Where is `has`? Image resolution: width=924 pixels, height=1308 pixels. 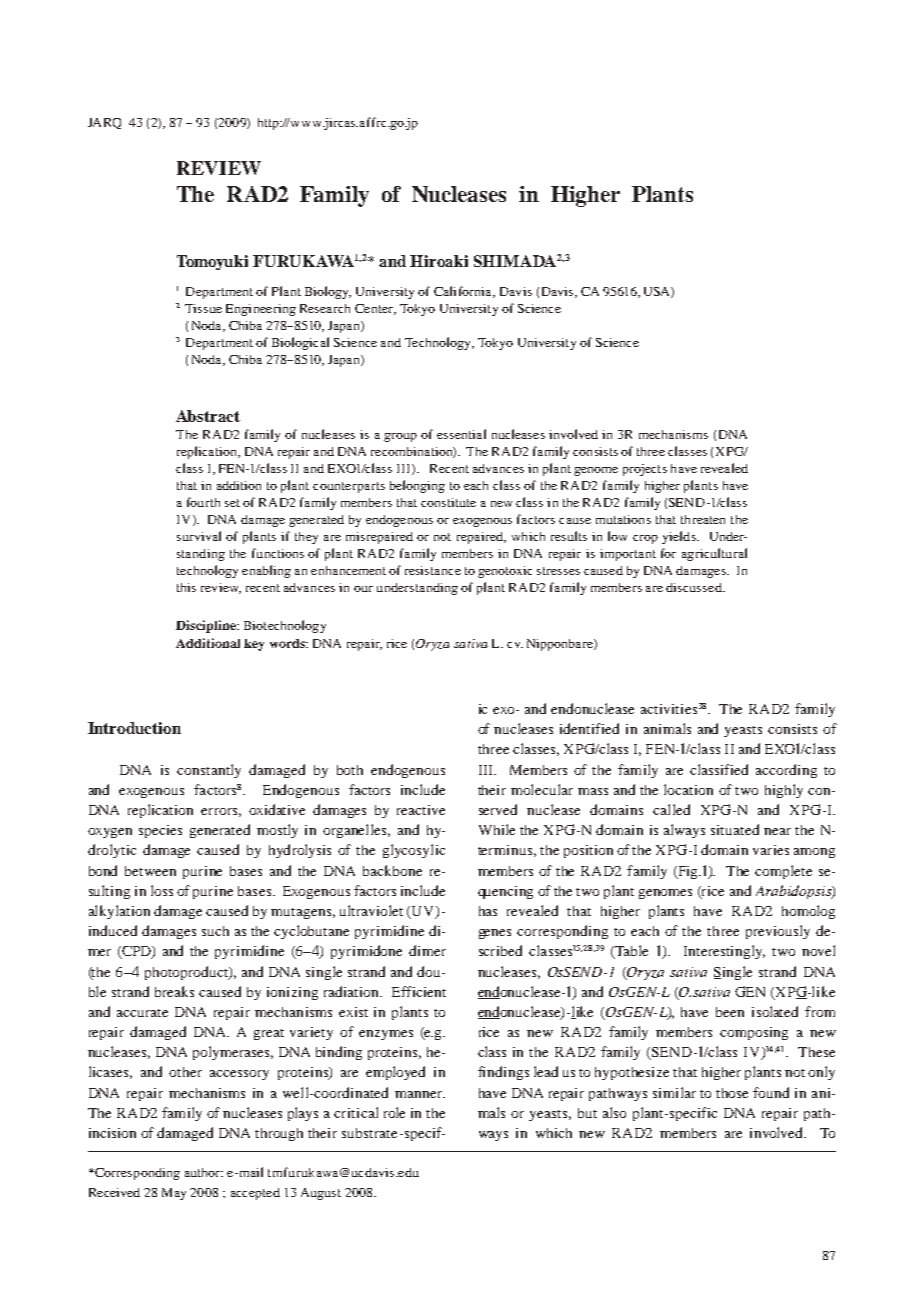
has is located at coordinates (488, 911).
